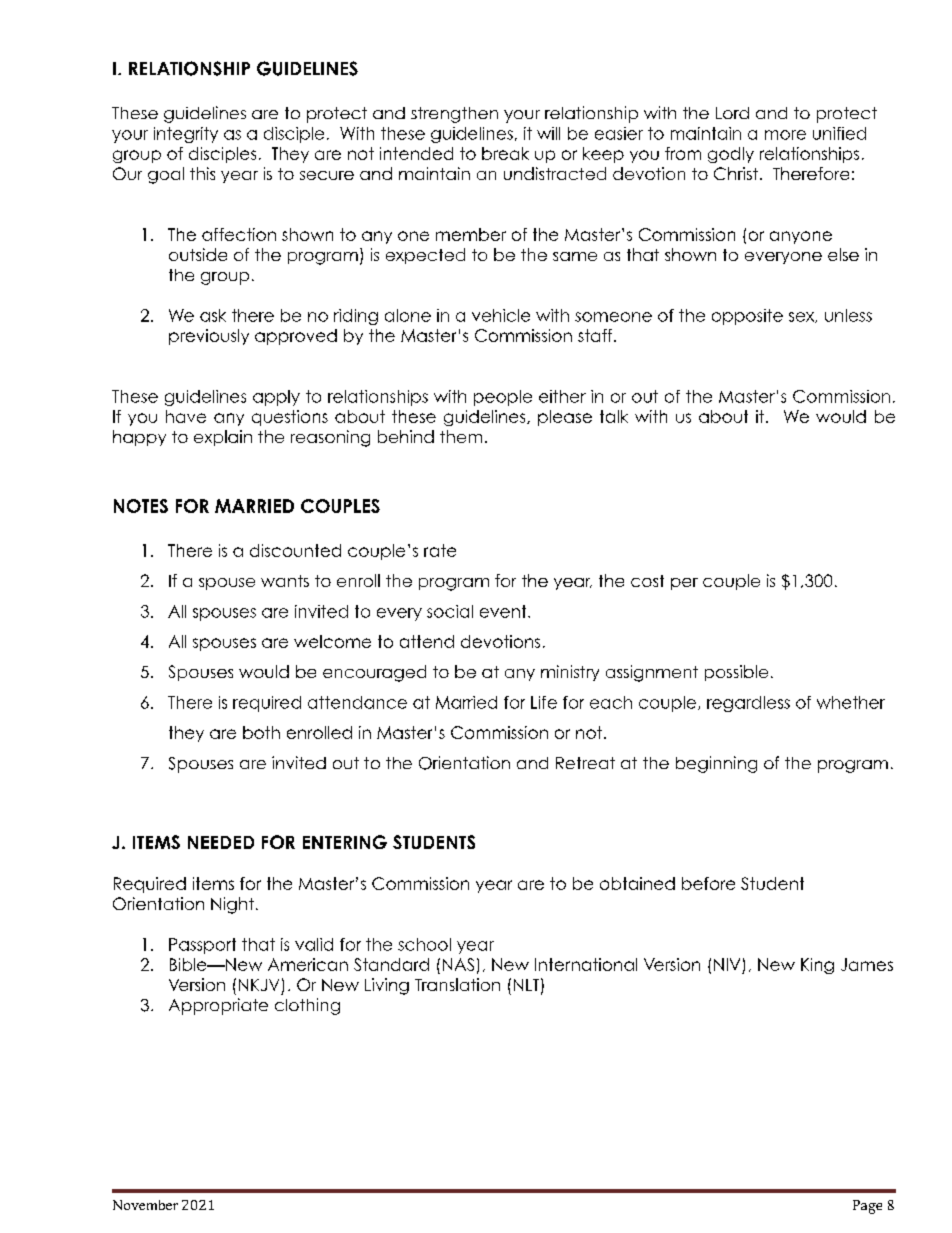 This document has width=952, height=1233. Describe the element at coordinates (261, 732) in the document. I see `both` at that location.
